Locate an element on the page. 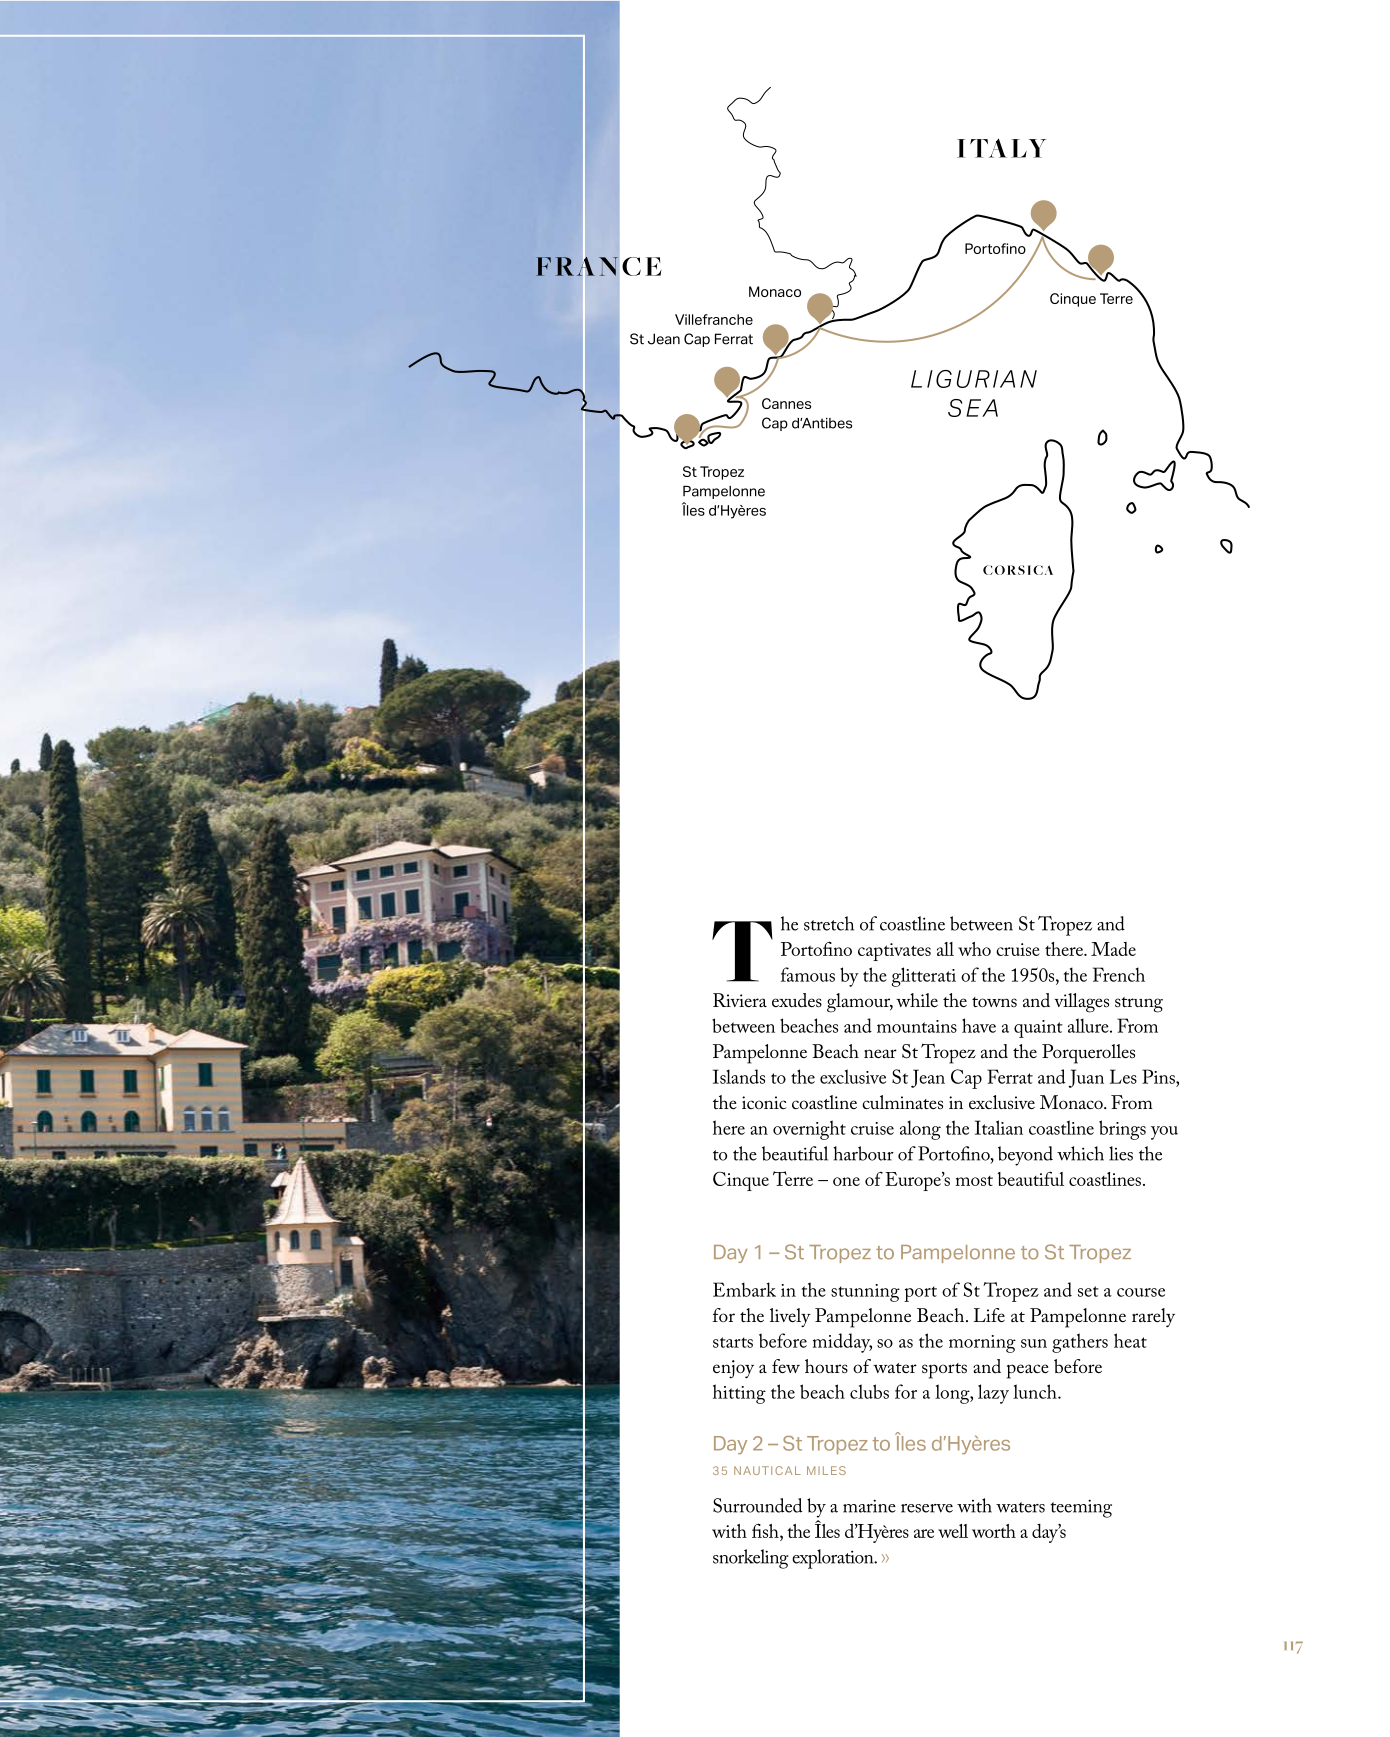 Image resolution: width=1390 pixels, height=1737 pixels. Jean is located at coordinates (928, 1078).
